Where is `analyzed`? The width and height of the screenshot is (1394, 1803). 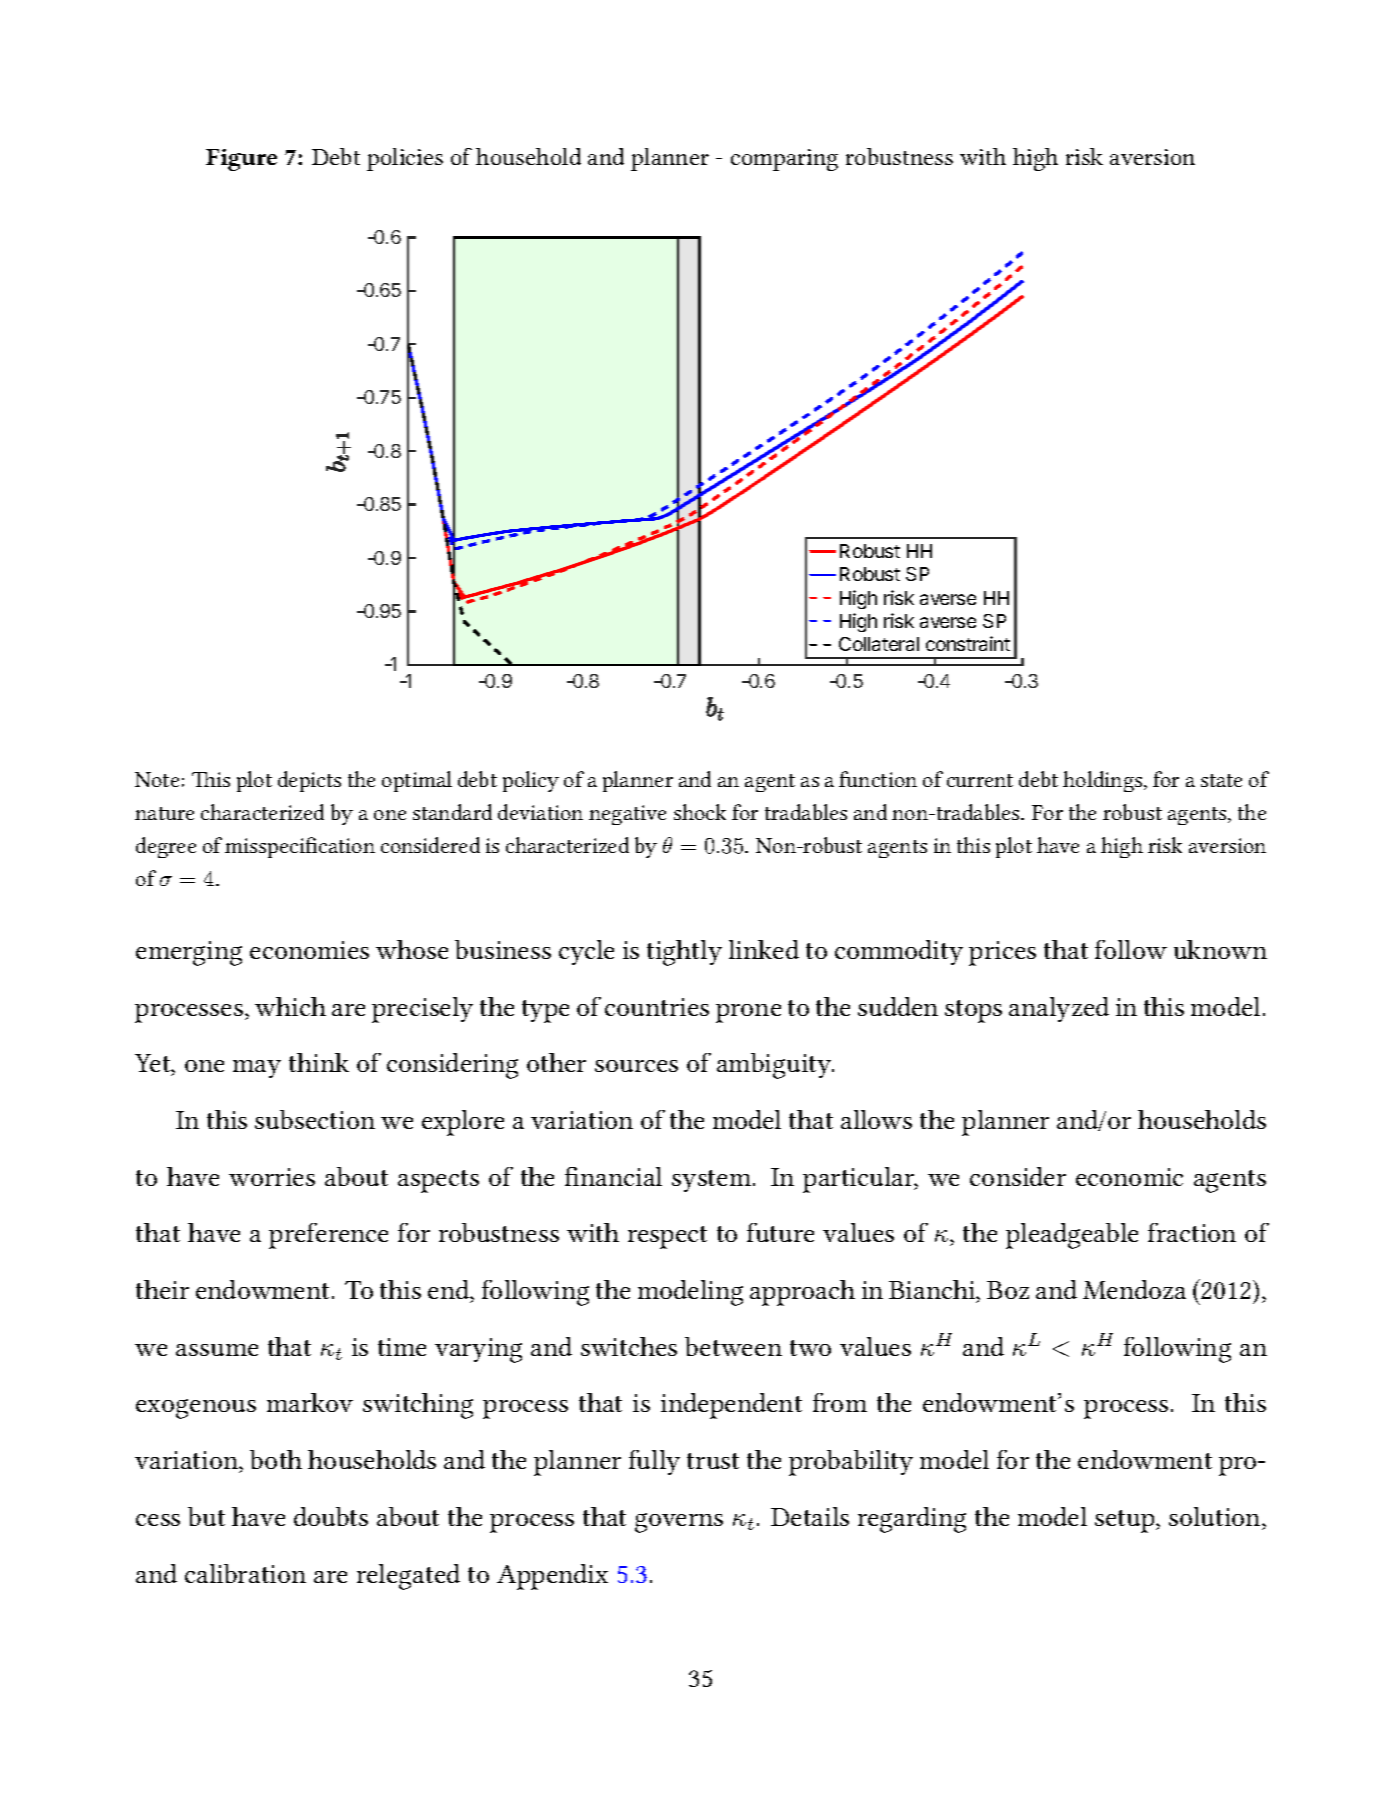
analyzed is located at coordinates (1059, 1009).
